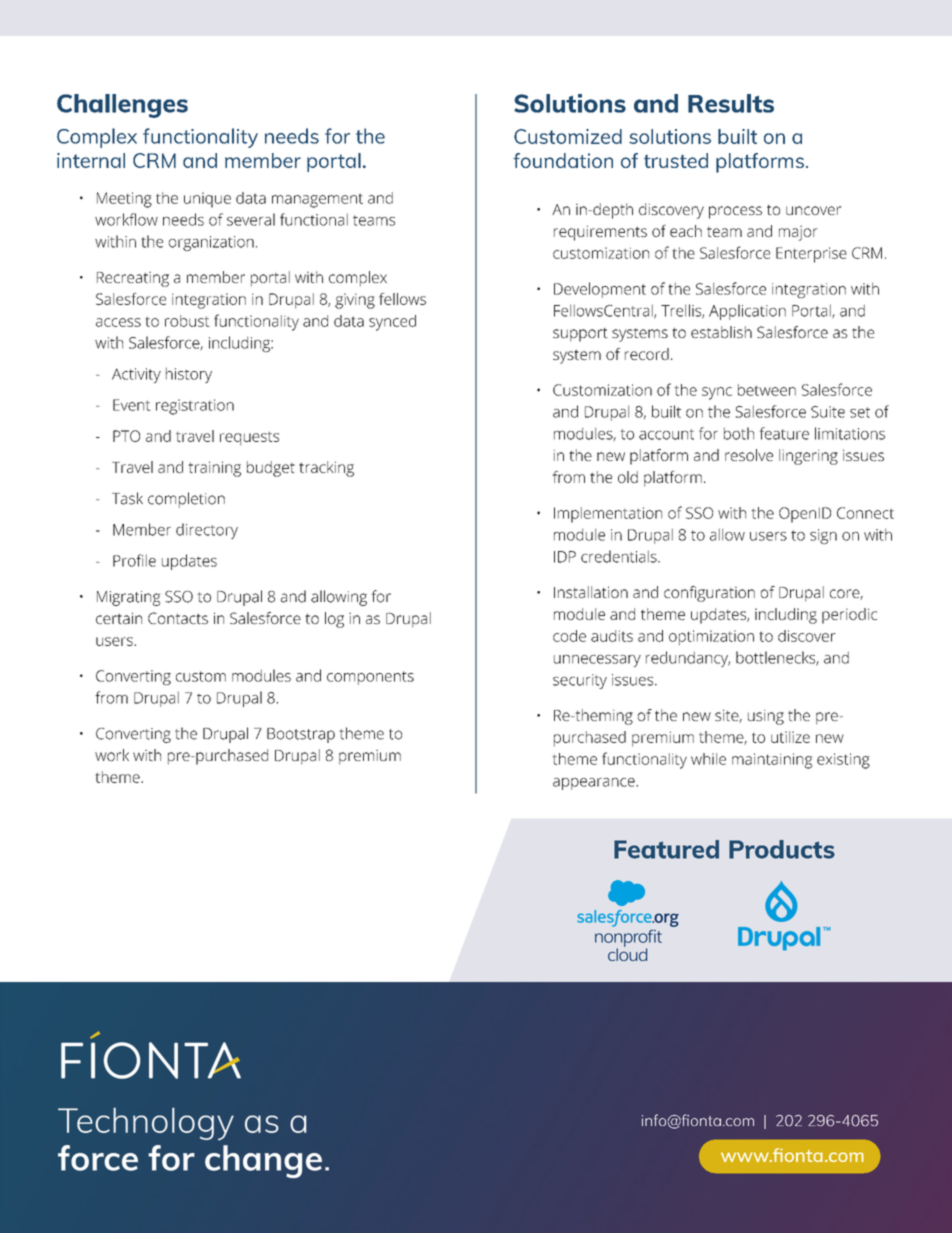  Describe the element at coordinates (767, 390) in the screenshot. I see `between` at that location.
